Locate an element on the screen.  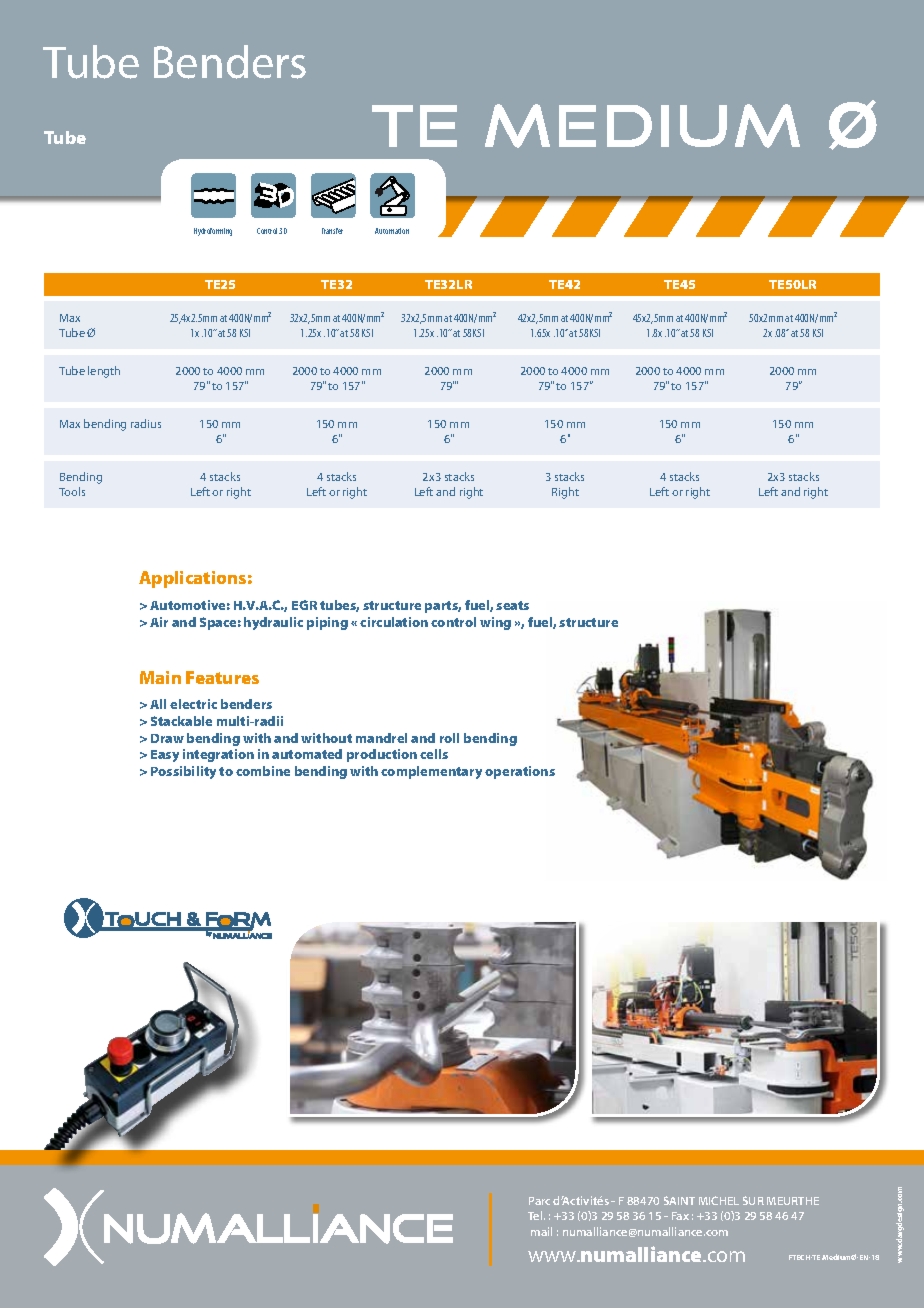
Tel is located at coordinates (536, 1215).
